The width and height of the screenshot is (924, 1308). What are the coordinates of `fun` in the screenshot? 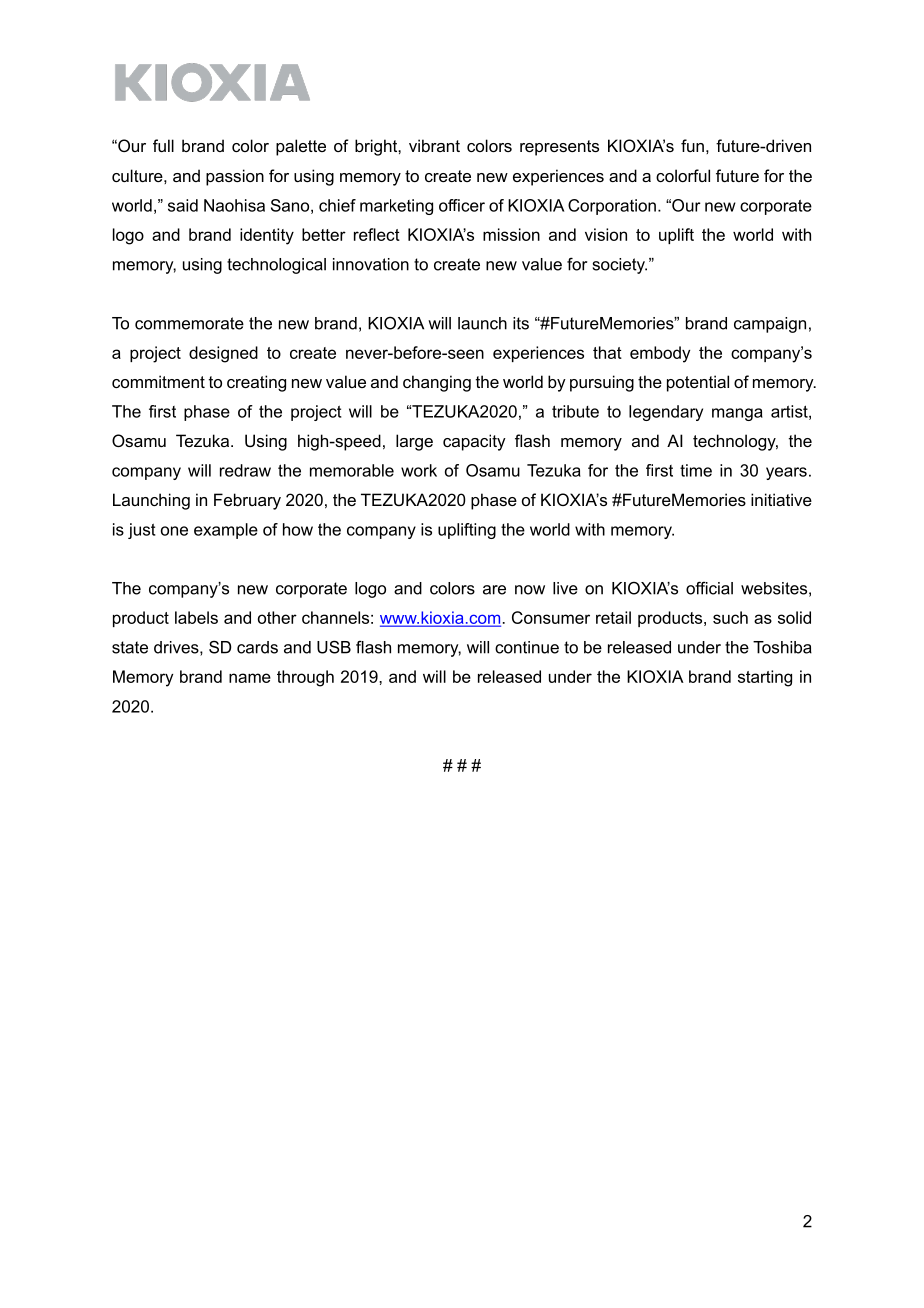 It's located at (692, 145).
